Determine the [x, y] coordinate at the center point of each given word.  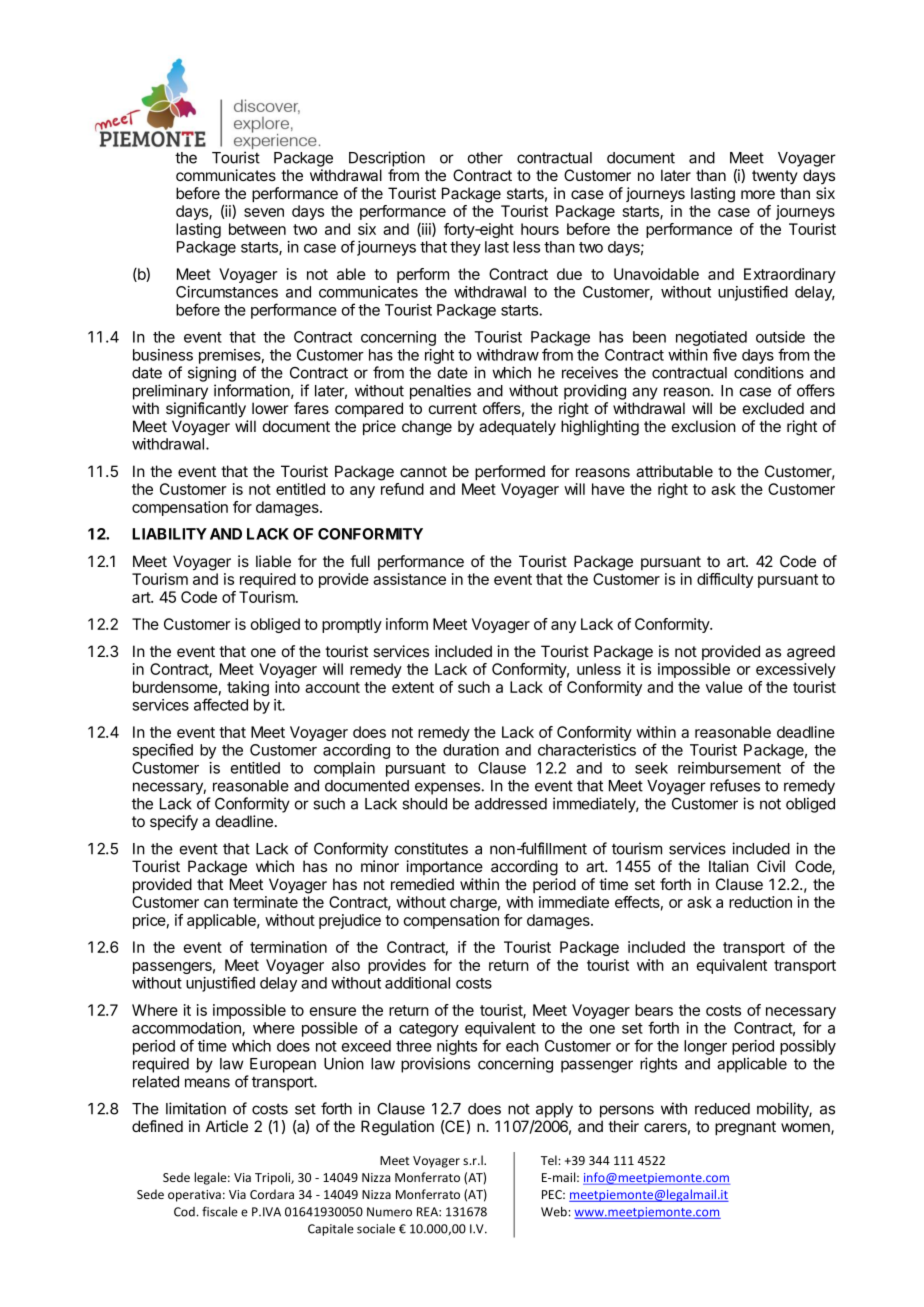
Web [555, 1211]
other [485, 158]
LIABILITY [169, 534]
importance [444, 867]
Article [227, 1126]
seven [264, 212]
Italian [729, 866]
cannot [423, 471]
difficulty [725, 580]
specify [174, 823]
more [758, 194]
